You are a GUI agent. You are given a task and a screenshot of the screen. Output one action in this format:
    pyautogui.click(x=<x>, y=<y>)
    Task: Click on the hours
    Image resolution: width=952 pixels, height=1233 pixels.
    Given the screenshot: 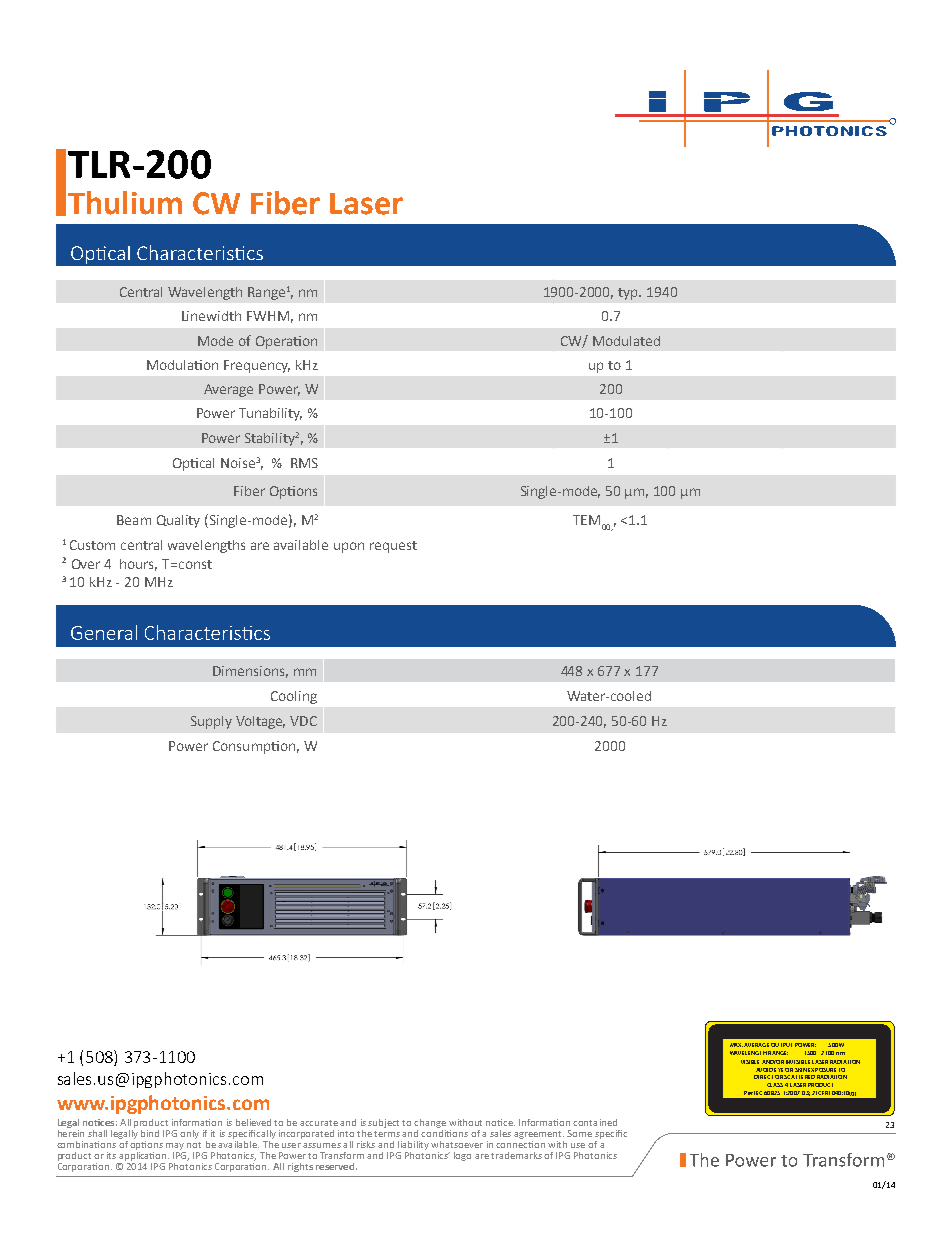 What is the action you would take?
    pyautogui.click(x=138, y=565)
